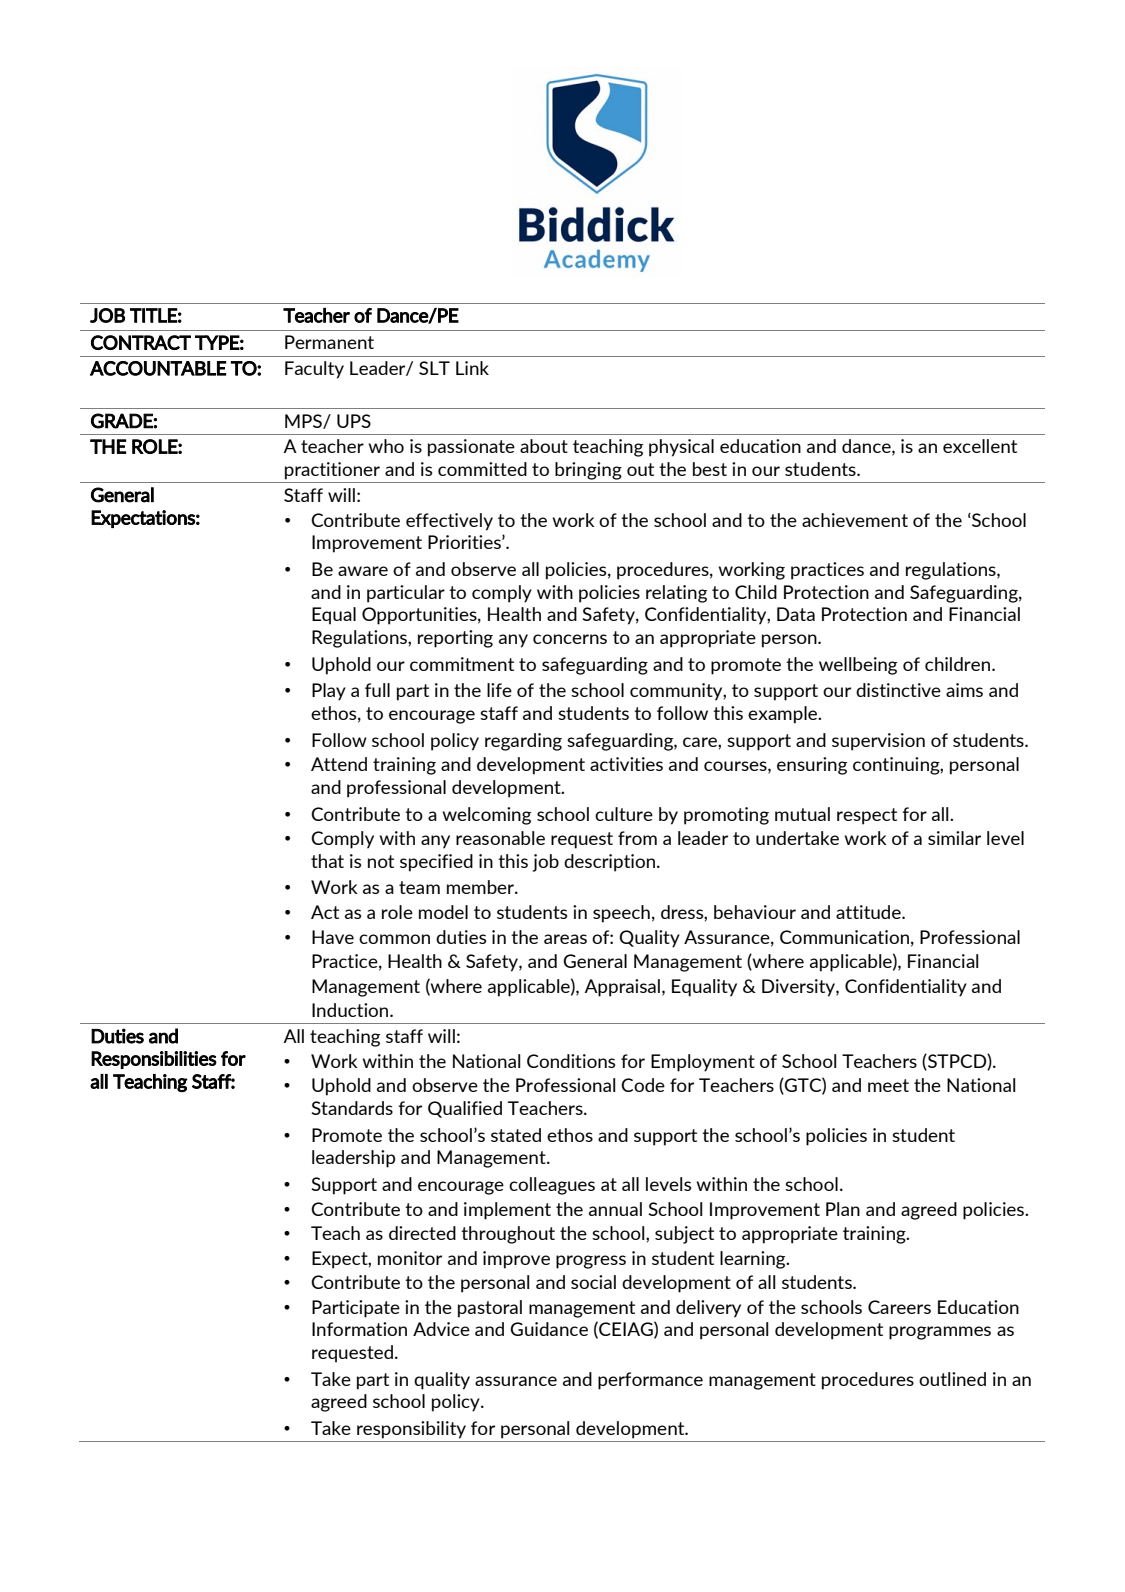 The image size is (1125, 1592). I want to click on outlined, so click(952, 1379).
